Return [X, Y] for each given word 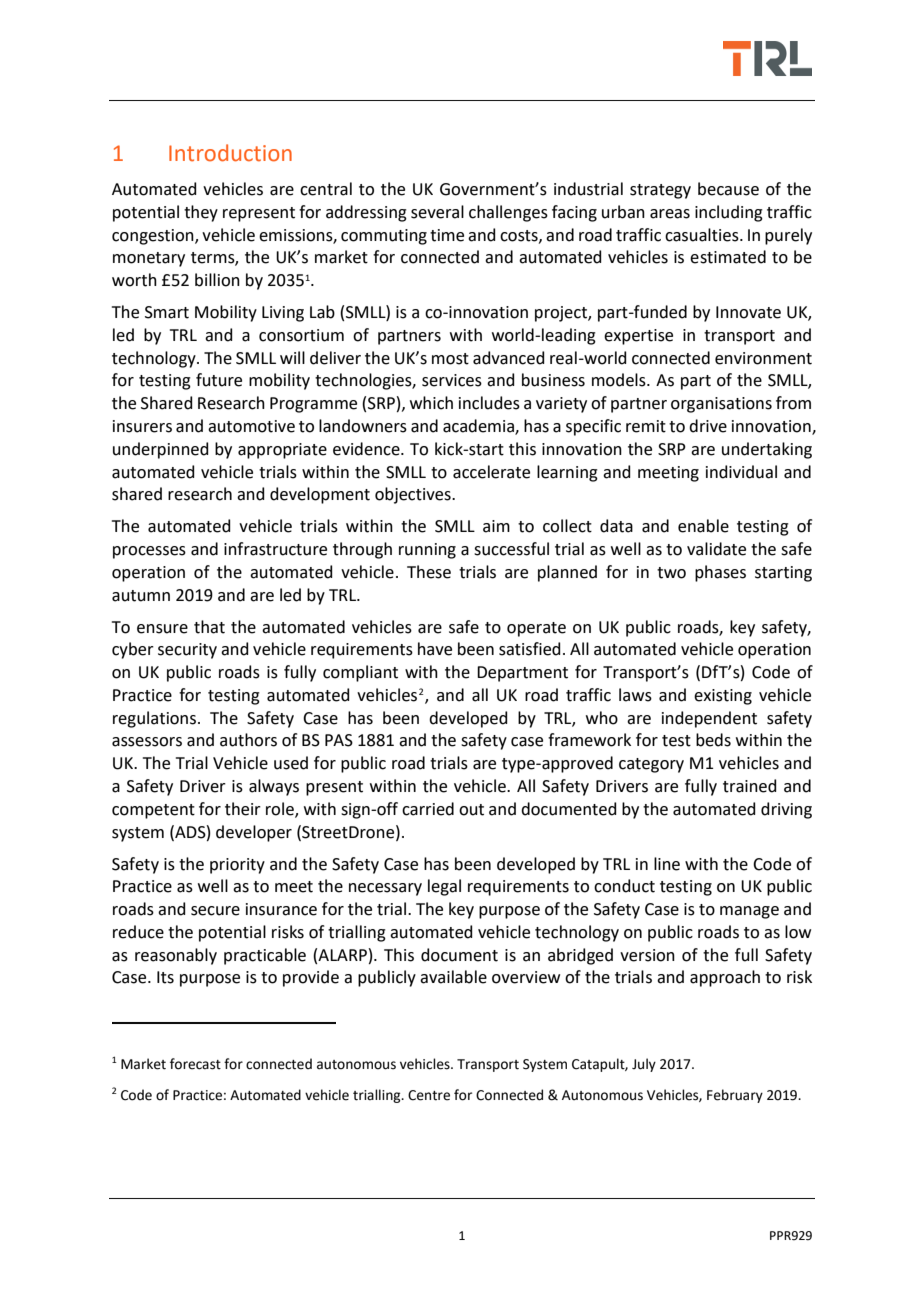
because [728, 189]
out [471, 810]
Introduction [230, 153]
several [437, 212]
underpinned [161, 450]
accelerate [491, 472]
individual [741, 472]
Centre [429, 1095]
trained [750, 786]
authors [248, 740]
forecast [195, 1064]
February [735, 1096]
